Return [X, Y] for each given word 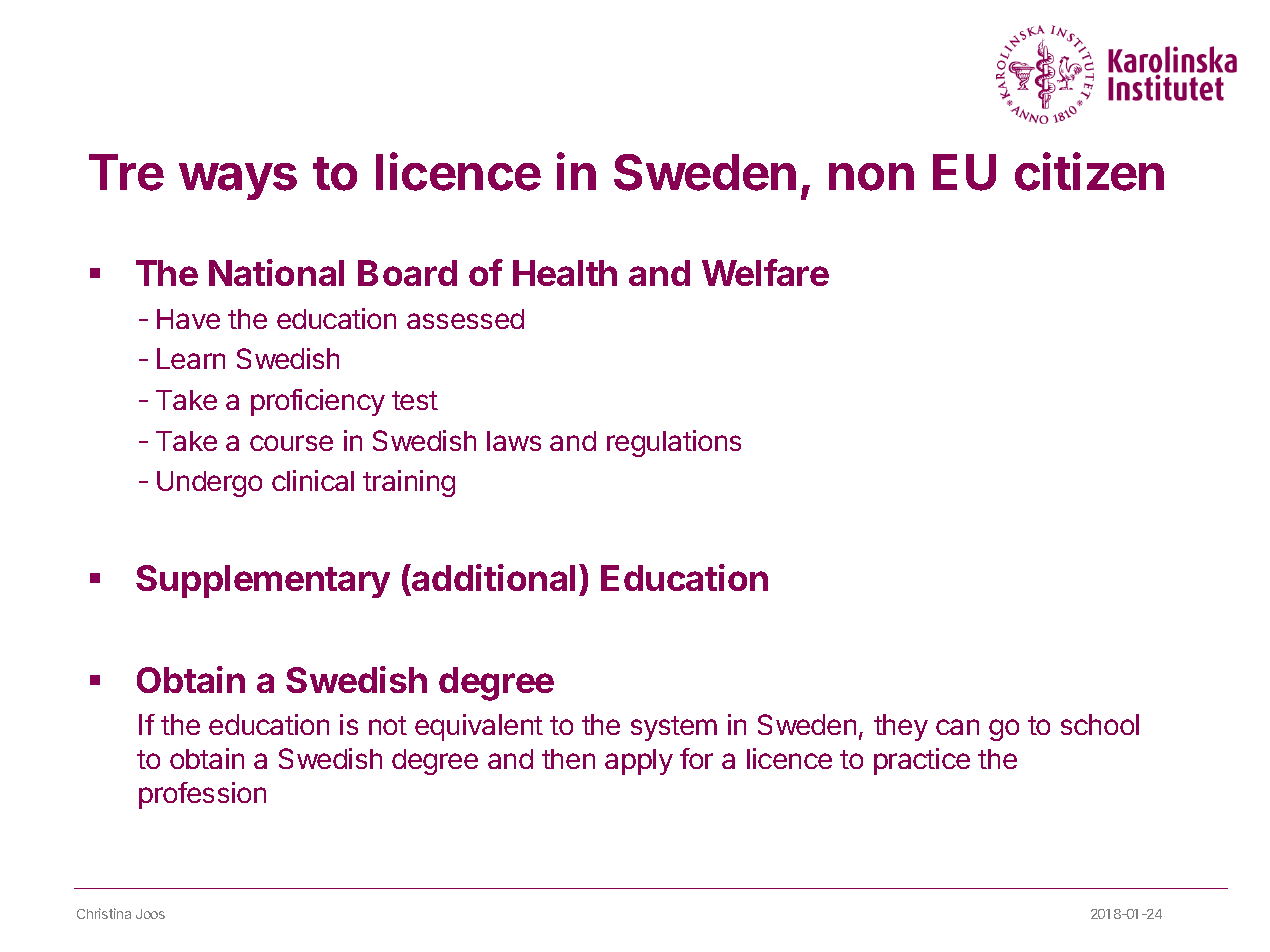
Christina [104, 913]
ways [238, 181]
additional [492, 577]
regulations [674, 443]
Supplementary [263, 581]
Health [565, 273]
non [871, 177]
